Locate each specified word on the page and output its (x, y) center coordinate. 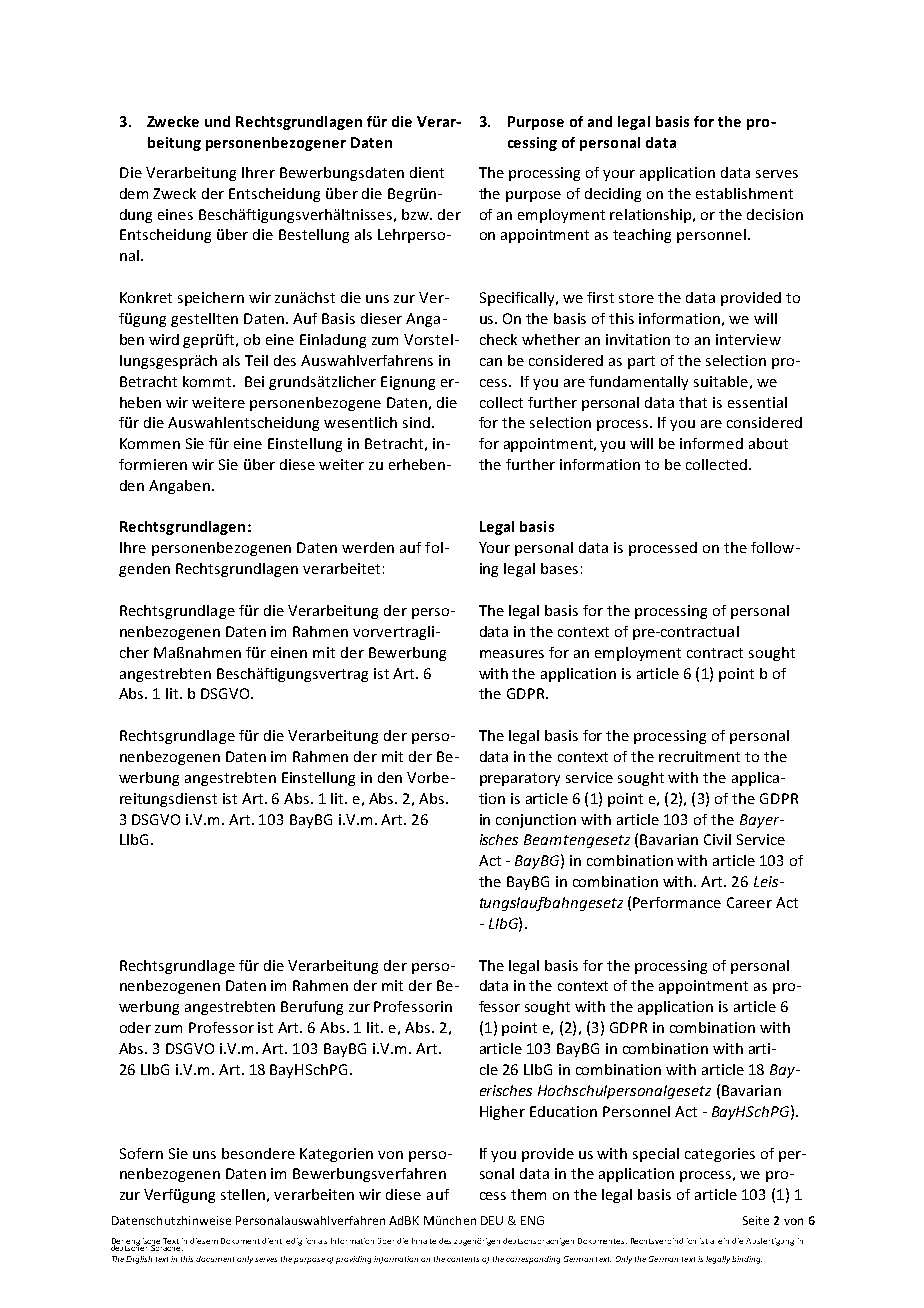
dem (134, 193)
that (693, 402)
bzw (416, 214)
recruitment (699, 756)
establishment (744, 193)
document (215, 1259)
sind (418, 422)
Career (749, 902)
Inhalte (424, 1241)
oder (135, 1027)
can (491, 362)
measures (512, 654)
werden (368, 547)
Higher (502, 1113)
